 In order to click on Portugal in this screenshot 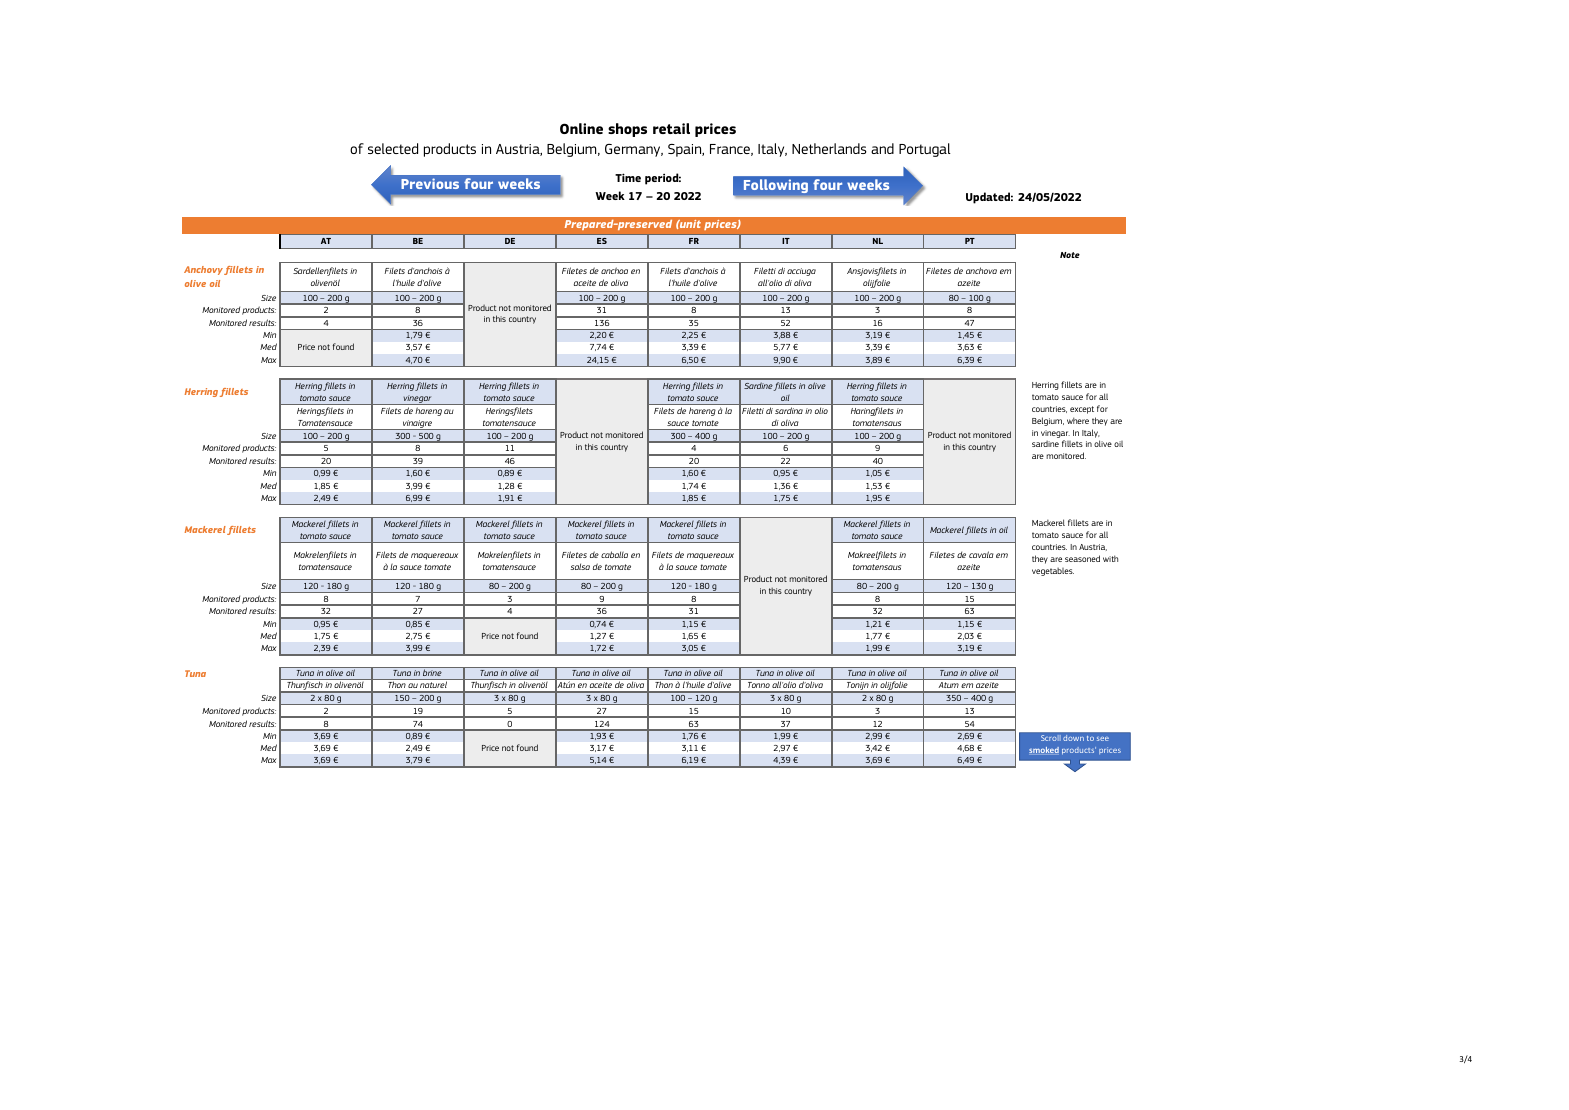, I will do `click(925, 150)`.
